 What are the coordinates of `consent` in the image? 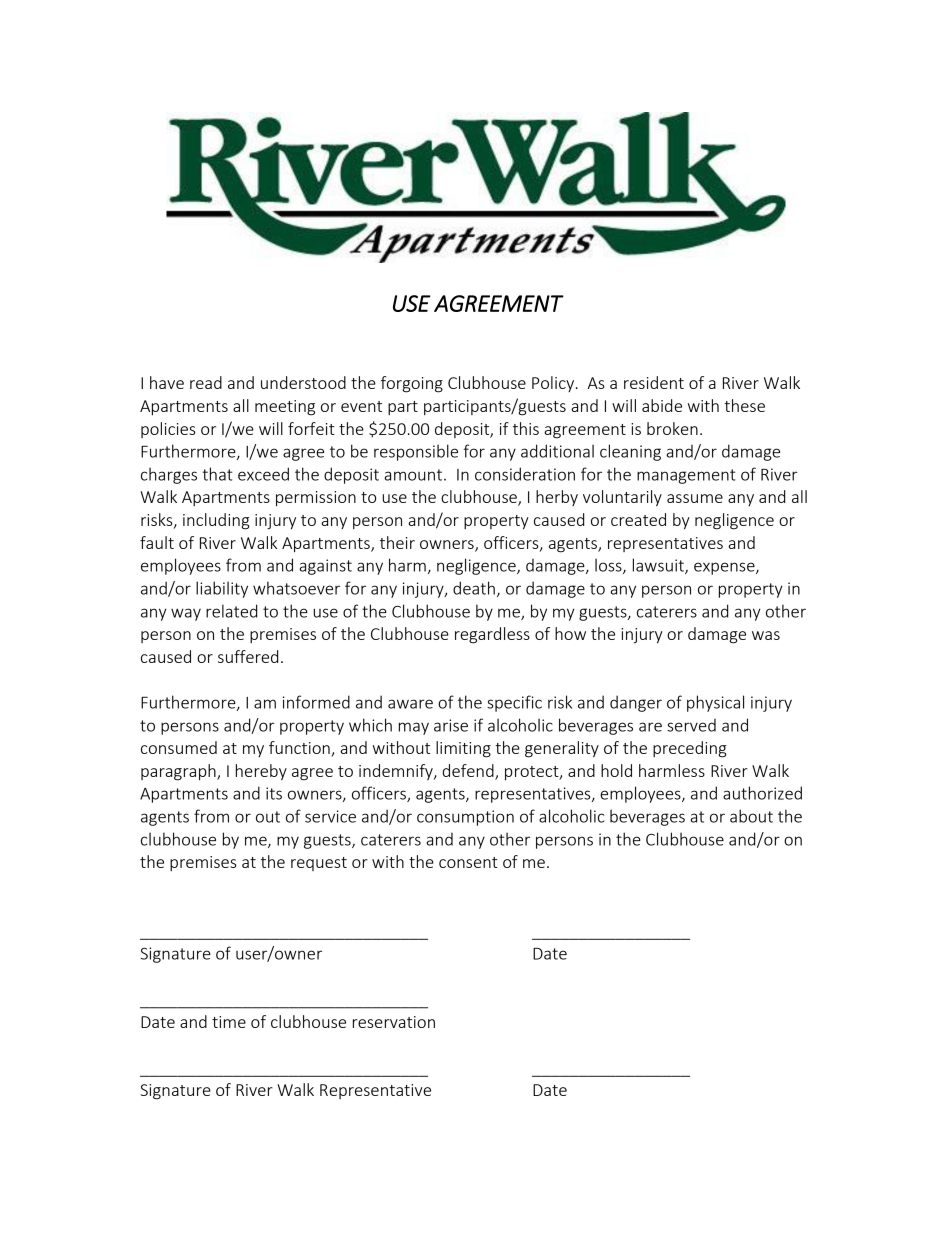 It's located at (468, 862).
